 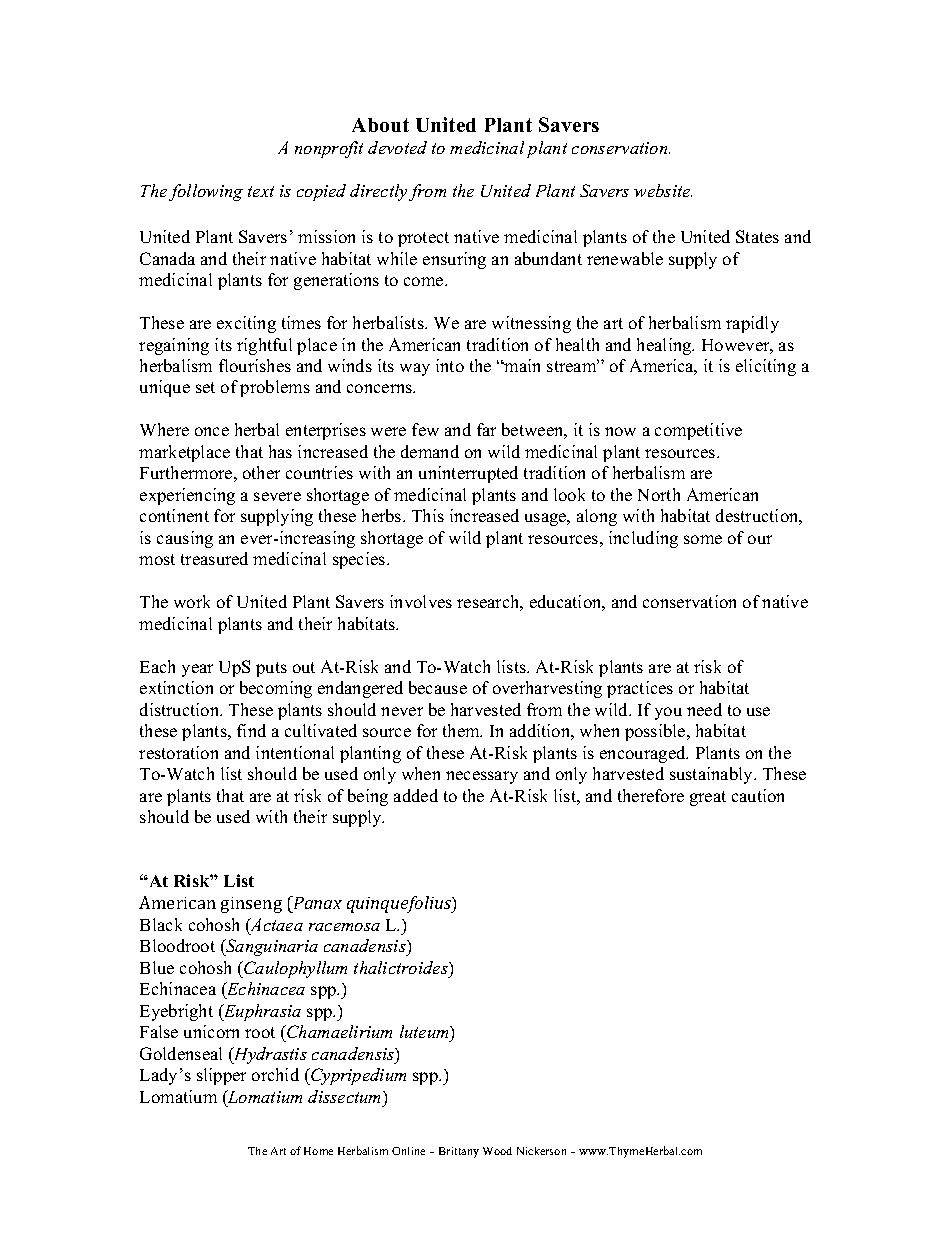 What do you see at coordinates (659, 494) in the image?
I see `North` at bounding box center [659, 494].
